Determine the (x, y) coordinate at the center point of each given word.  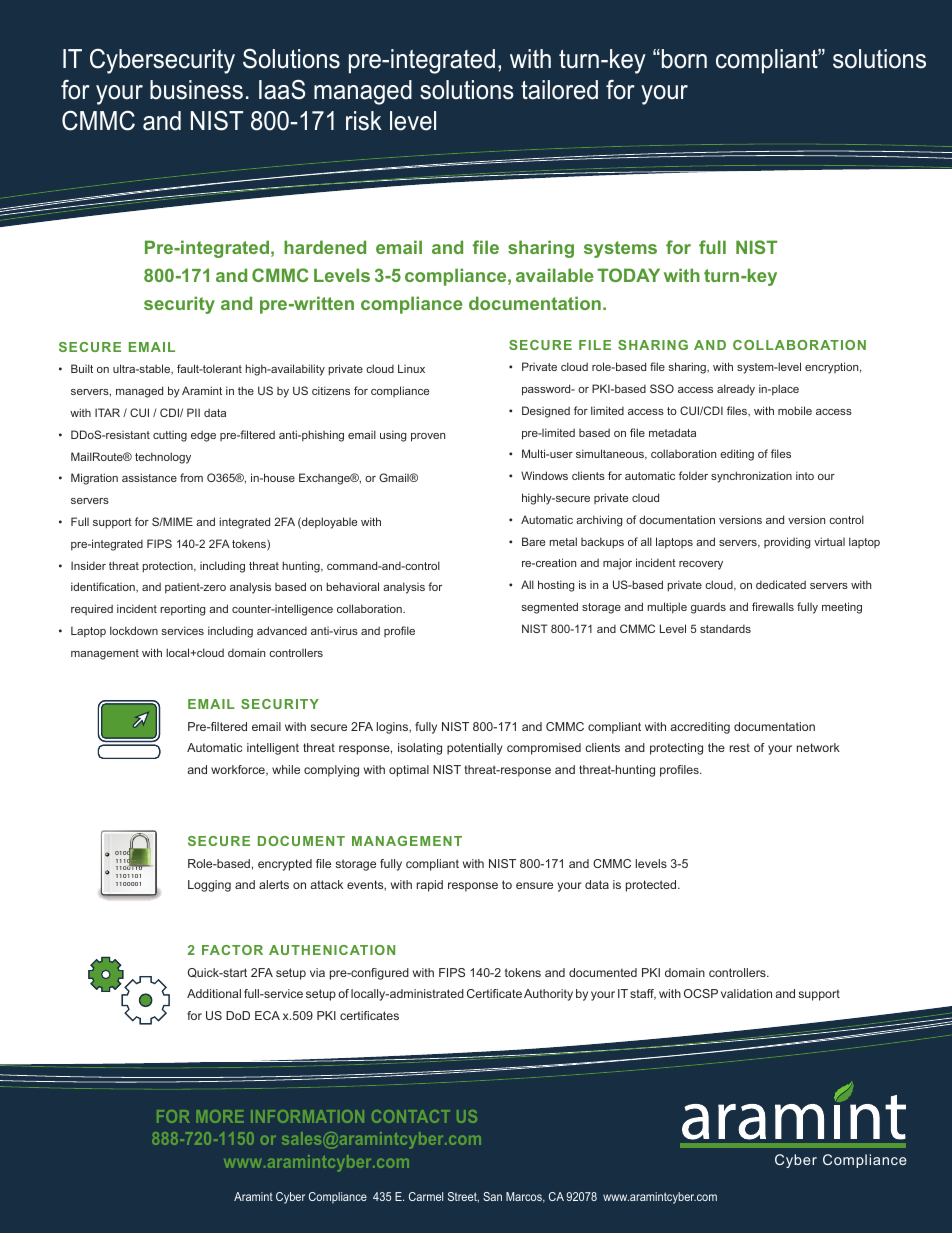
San (492, 1196)
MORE (220, 1116)
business (196, 90)
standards (725, 628)
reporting (183, 610)
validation (746, 993)
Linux (411, 368)
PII (193, 412)
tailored (559, 90)
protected (652, 886)
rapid (430, 886)
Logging (209, 886)
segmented (549, 608)
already (736, 390)
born (684, 59)
